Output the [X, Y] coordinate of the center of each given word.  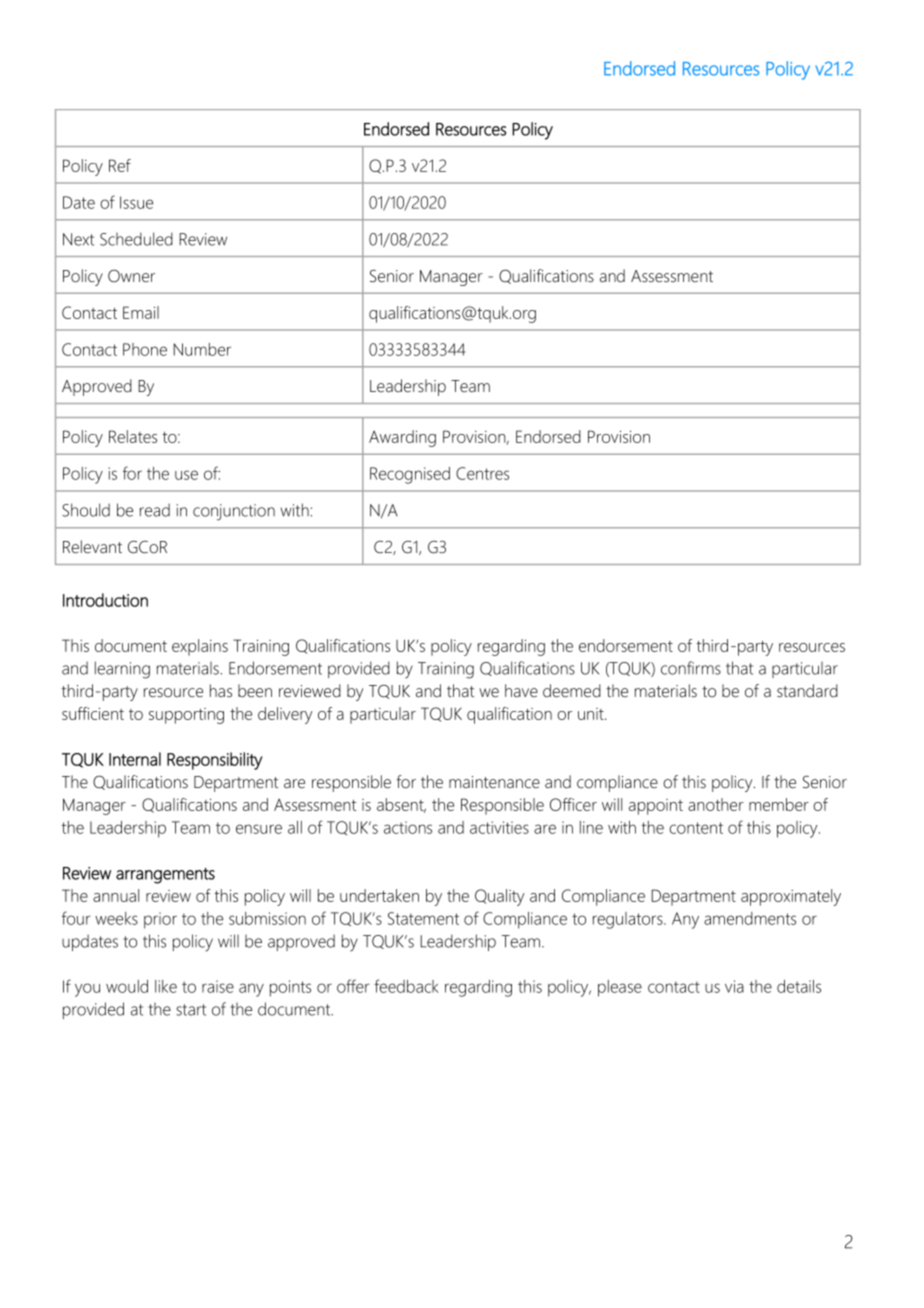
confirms [691, 668]
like [166, 986]
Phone [145, 349]
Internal [135, 759]
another [716, 804]
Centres [482, 473]
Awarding [402, 438]
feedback [406, 986]
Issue [136, 202]
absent [401, 805]
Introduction [105, 600]
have [521, 691]
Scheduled [136, 239]
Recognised [410, 475]
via [734, 986]
